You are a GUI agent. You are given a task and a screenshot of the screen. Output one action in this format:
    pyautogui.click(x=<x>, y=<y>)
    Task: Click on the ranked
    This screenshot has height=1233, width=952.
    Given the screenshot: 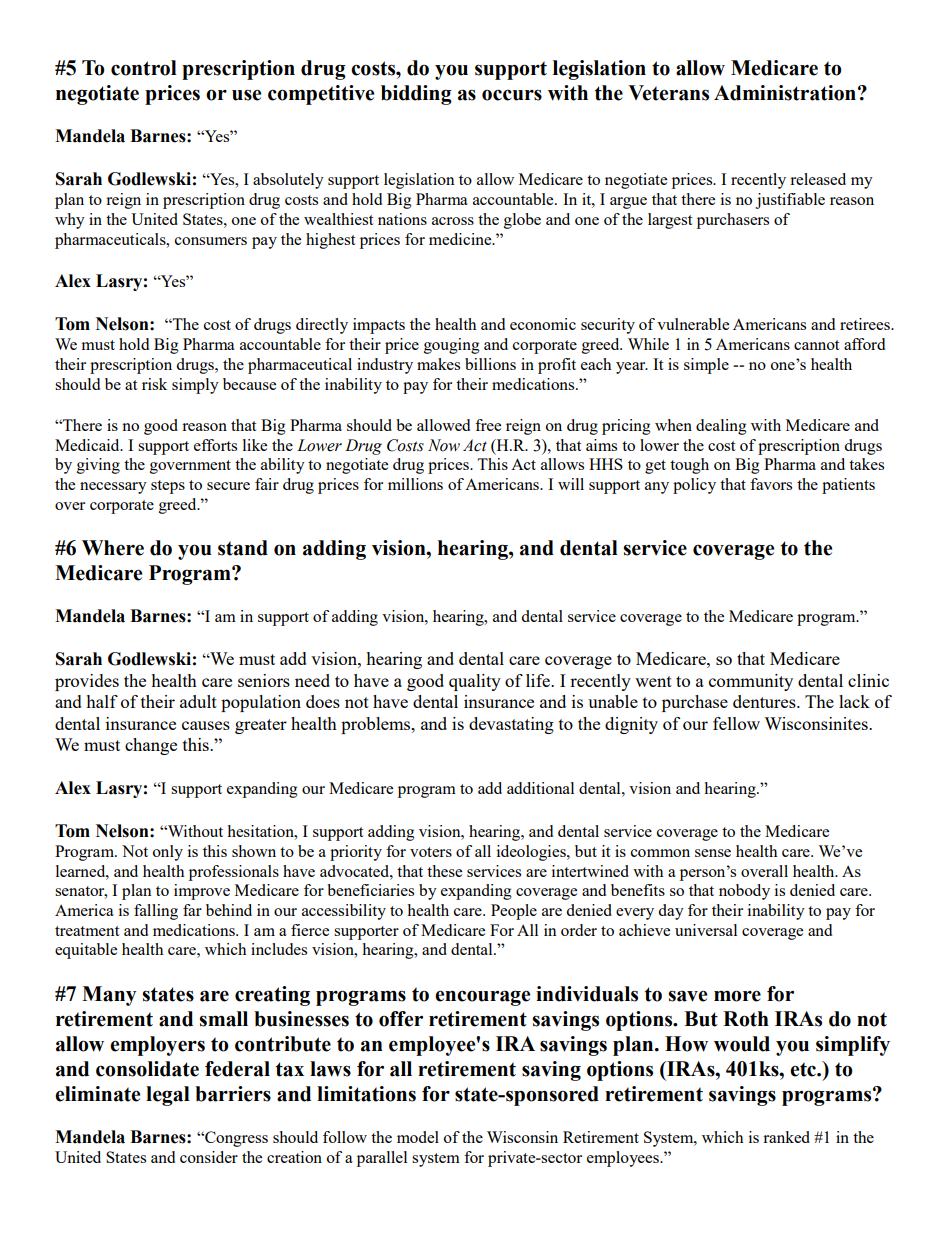 What is the action you would take?
    pyautogui.click(x=786, y=1137)
